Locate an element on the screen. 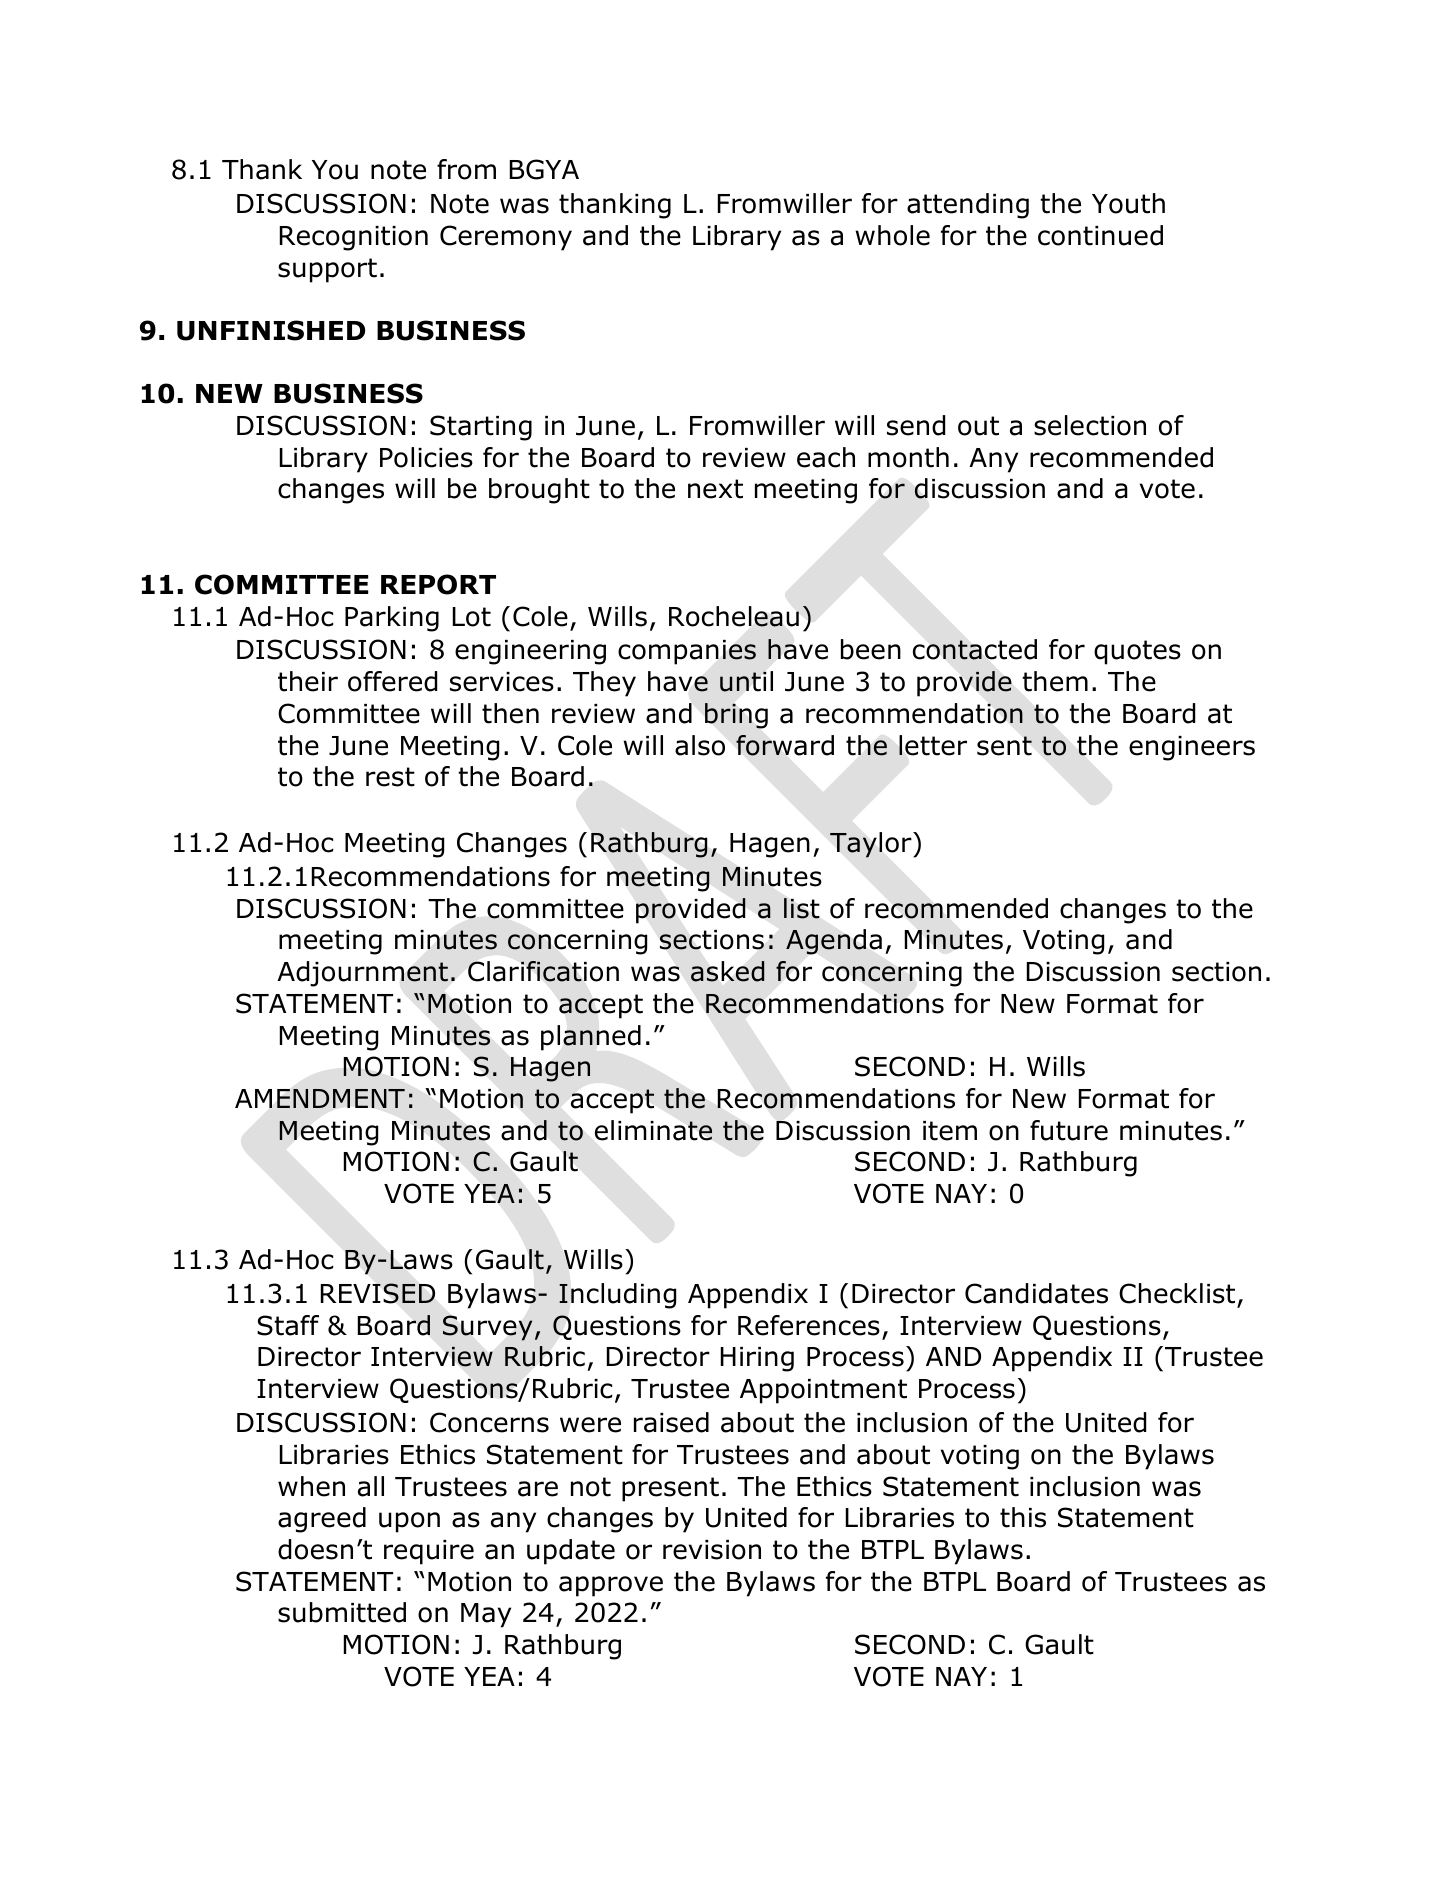 Image resolution: width=1451 pixels, height=1878 pixels. Taylor is located at coordinates (872, 845).
